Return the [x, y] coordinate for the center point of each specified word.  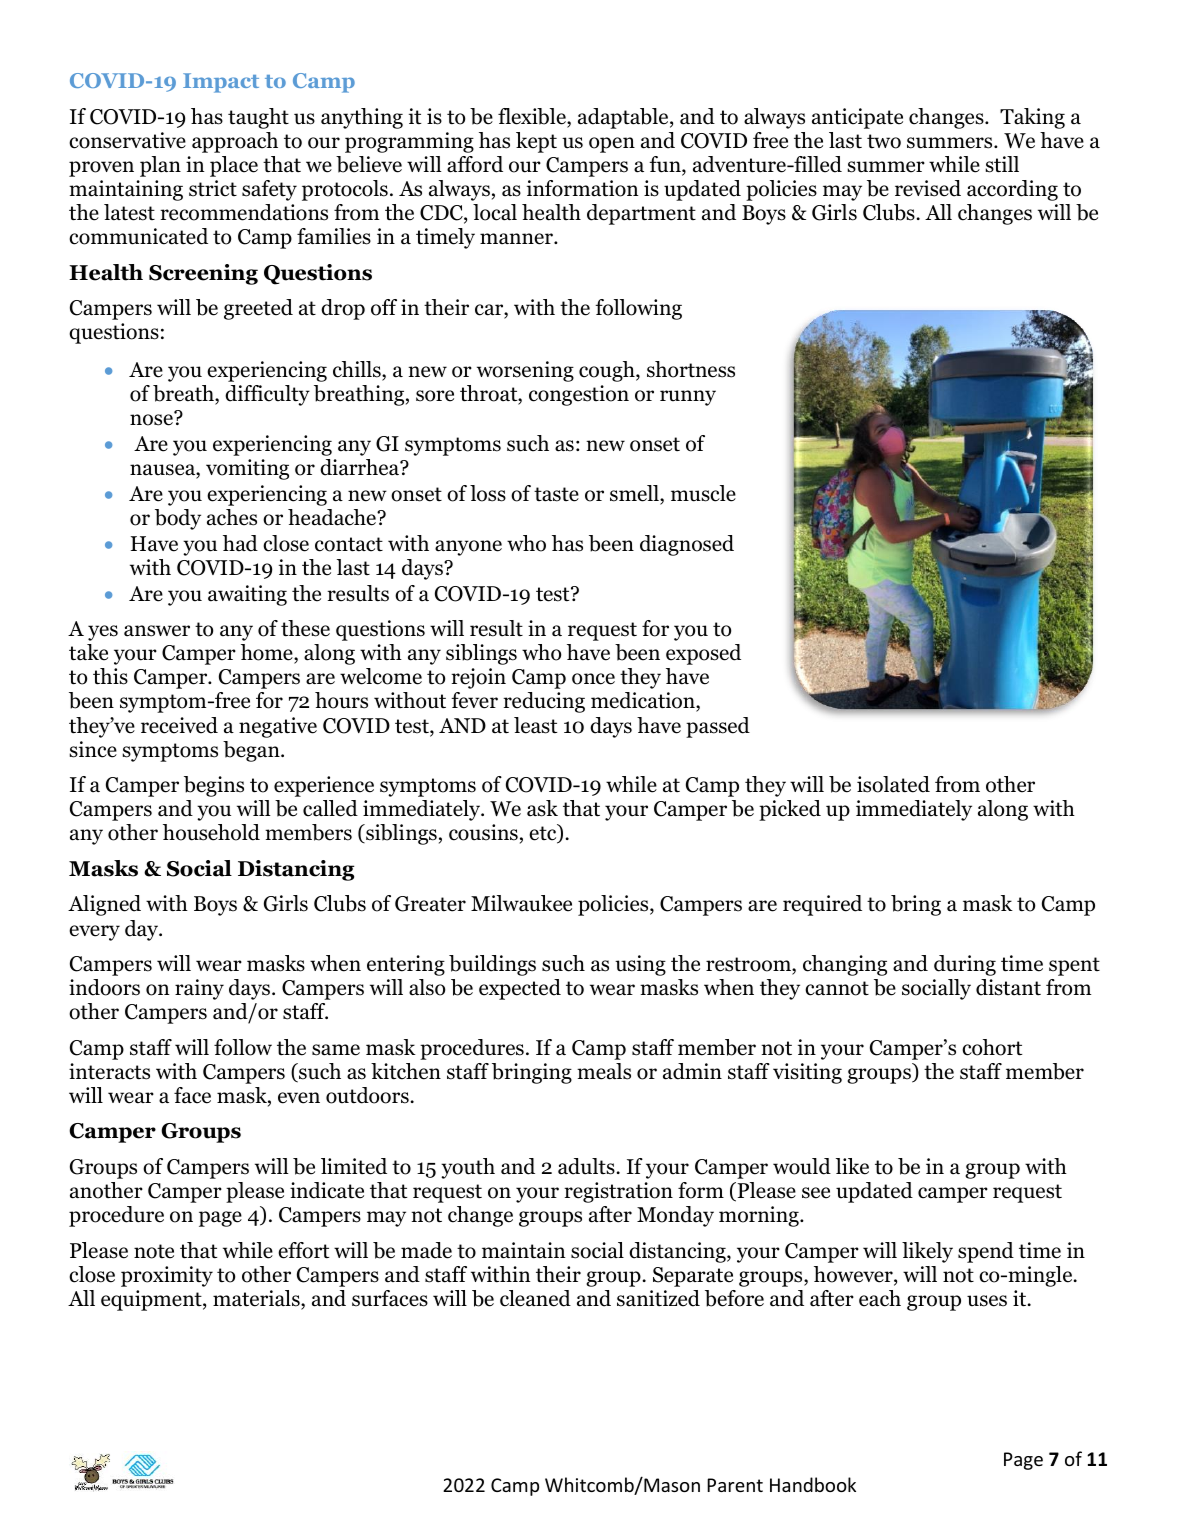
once [593, 679]
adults [587, 1166]
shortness [691, 369]
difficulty [267, 395]
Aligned [104, 905]
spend [986, 1252]
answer [157, 631]
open [612, 145]
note [154, 1251]
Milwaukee [521, 903]
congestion [579, 395]
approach [235, 142]
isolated [893, 784]
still [1002, 164]
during [965, 965]
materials [257, 1299]
